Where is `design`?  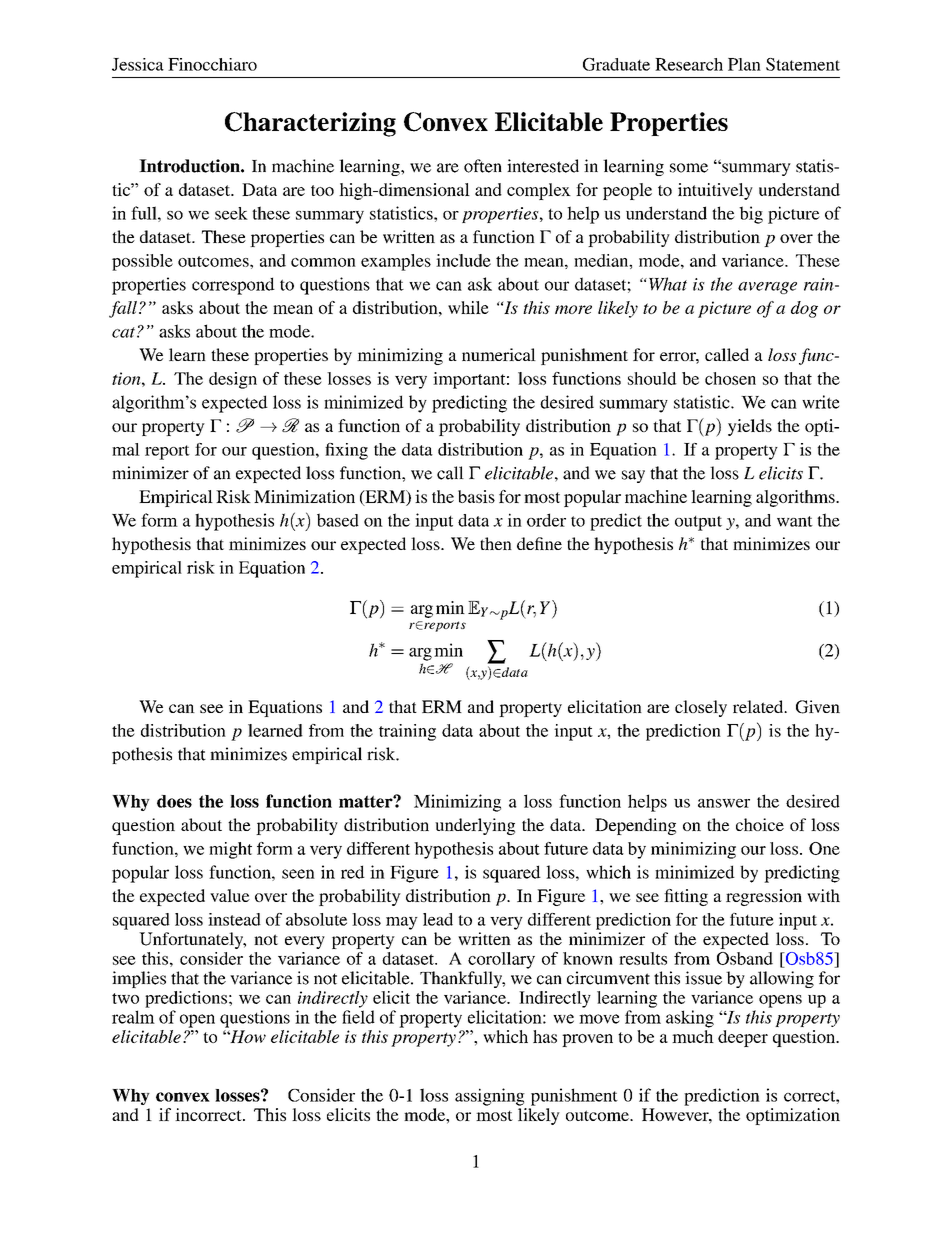
design is located at coordinates (233, 380).
